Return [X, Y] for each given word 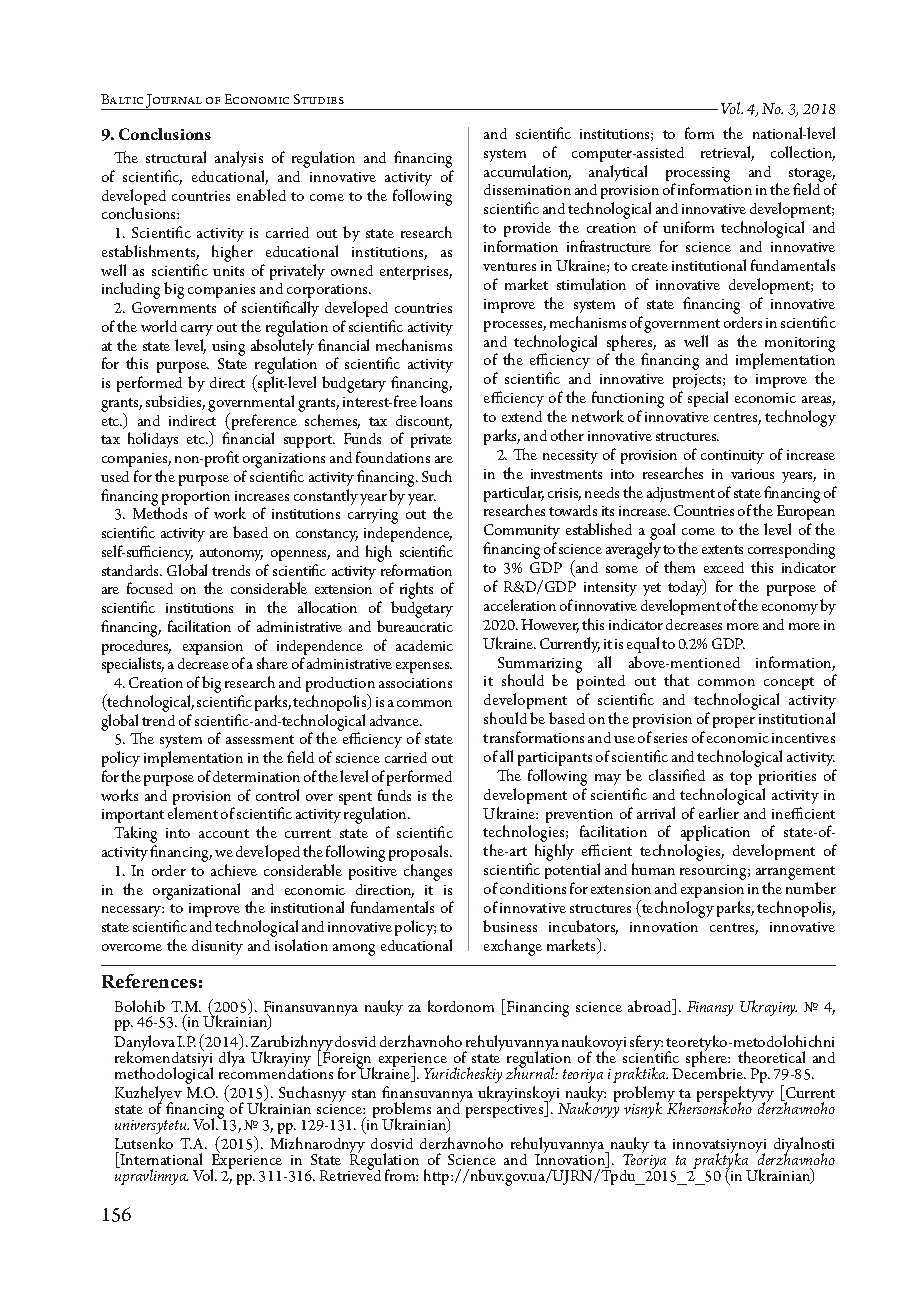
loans [436, 401]
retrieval [727, 153]
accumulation [527, 172]
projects [698, 383]
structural [176, 157]
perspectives [506, 1111]
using [228, 348]
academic [424, 645]
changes [428, 872]
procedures [136, 649]
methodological [164, 1074]
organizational [196, 891]
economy [790, 609]
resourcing [714, 872]
